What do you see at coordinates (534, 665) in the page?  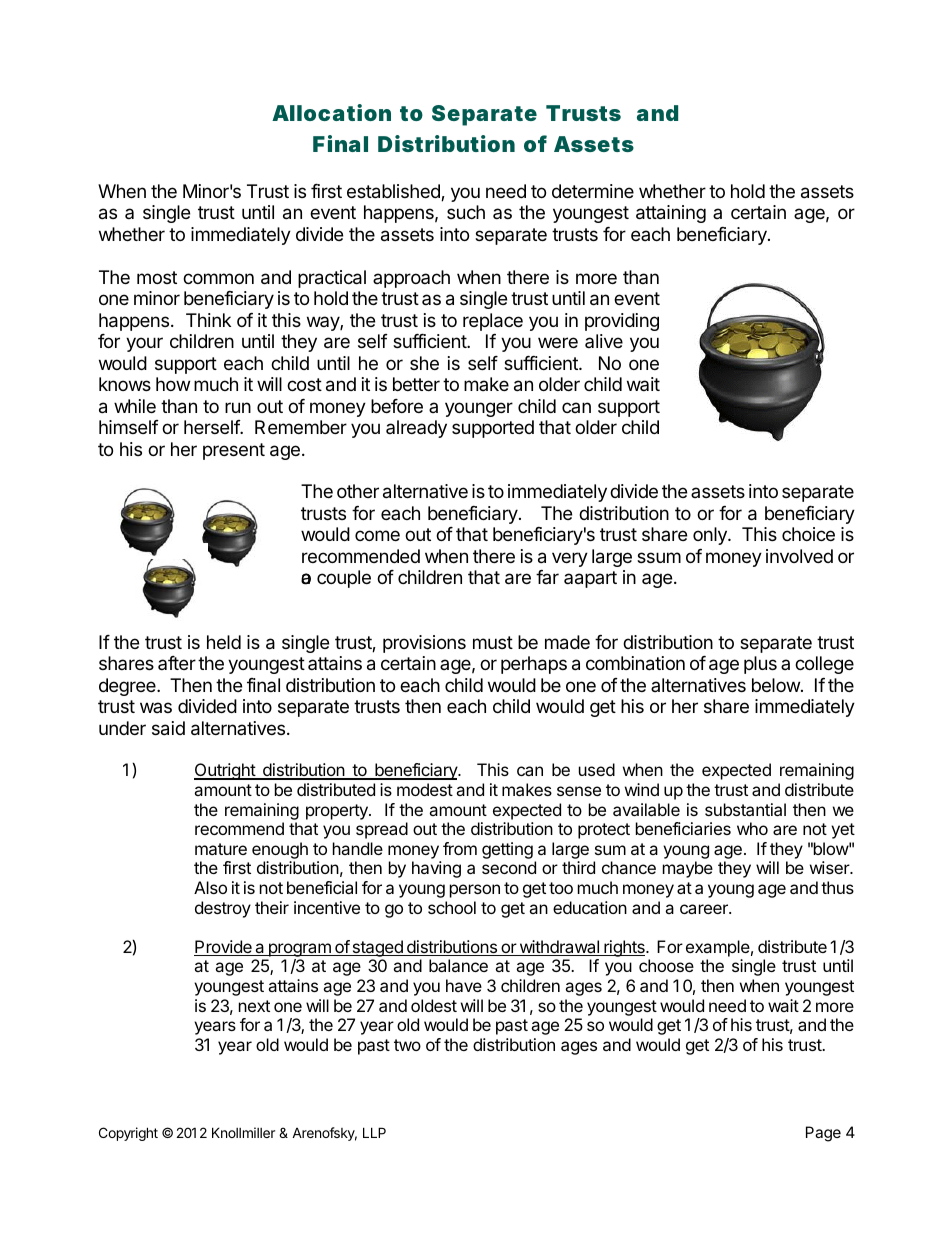 I see `perhaps` at bounding box center [534, 665].
